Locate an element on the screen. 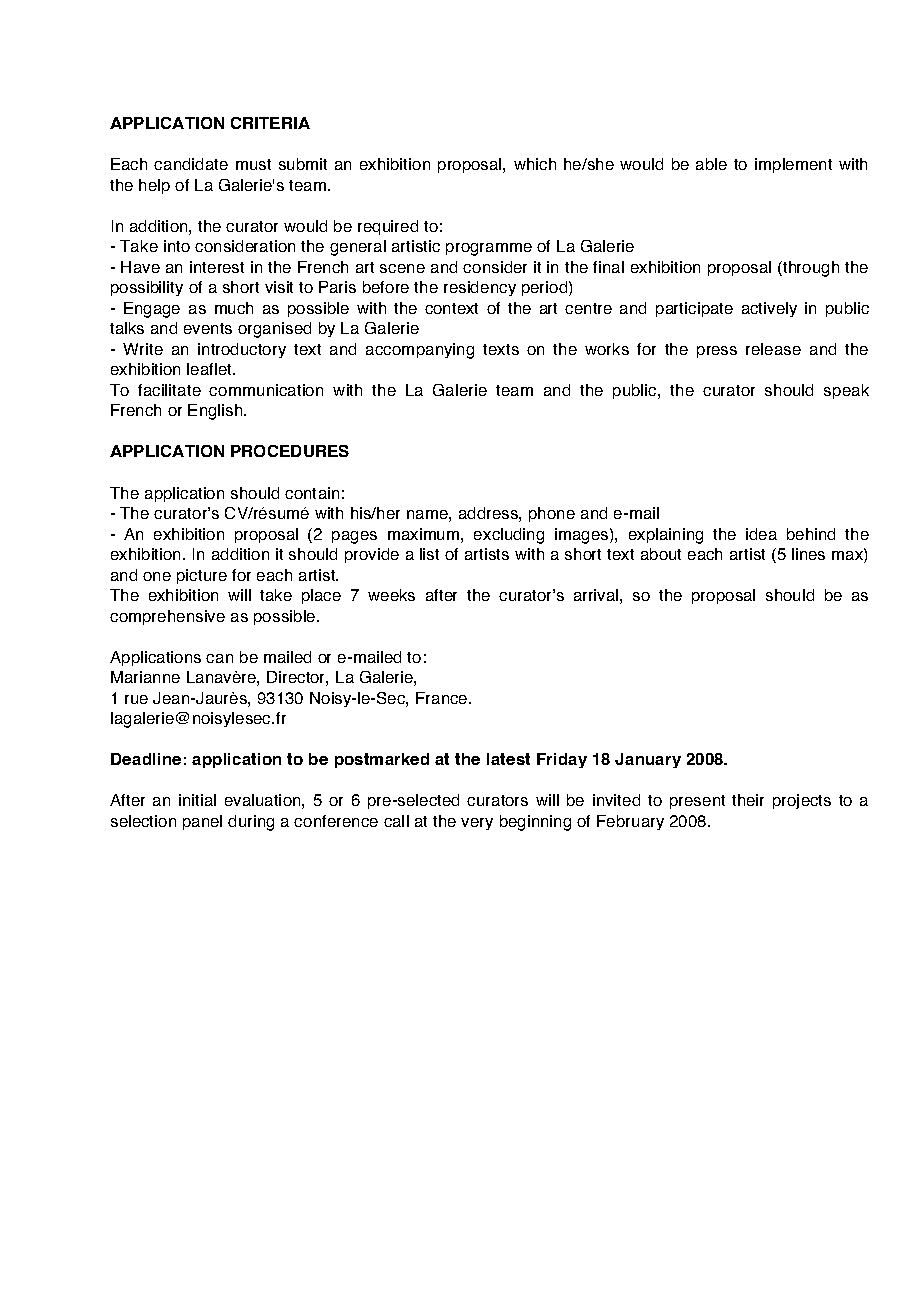  list is located at coordinates (429, 554).
